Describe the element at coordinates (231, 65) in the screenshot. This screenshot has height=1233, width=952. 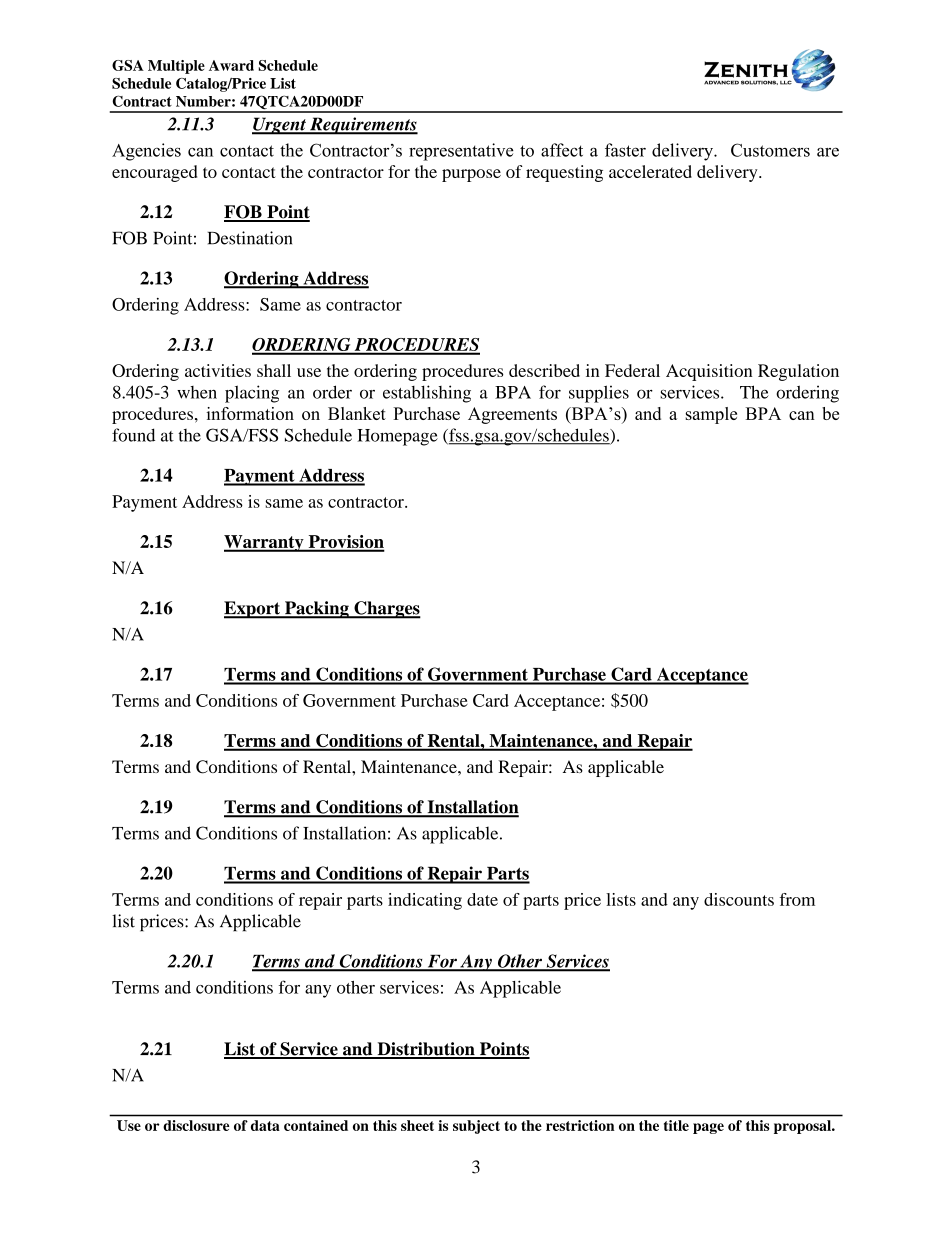
I see `Award` at that location.
